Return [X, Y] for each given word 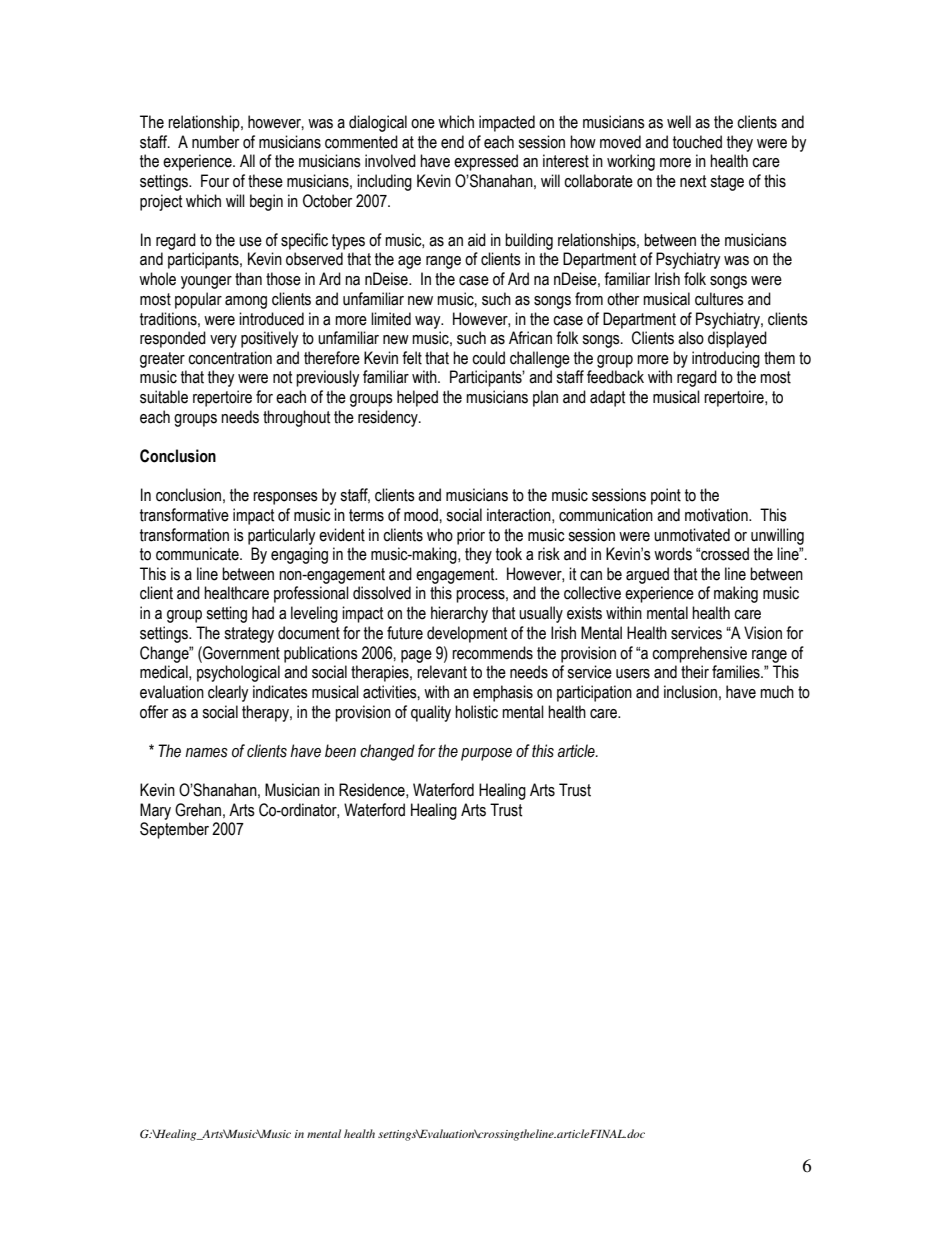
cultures [719, 299]
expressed [486, 162]
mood [422, 515]
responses [285, 498]
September [174, 830]
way [429, 322]
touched [697, 142]
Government [240, 653]
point [666, 496]
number [215, 142]
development [467, 634]
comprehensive [699, 654]
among [246, 302]
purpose [486, 754]
